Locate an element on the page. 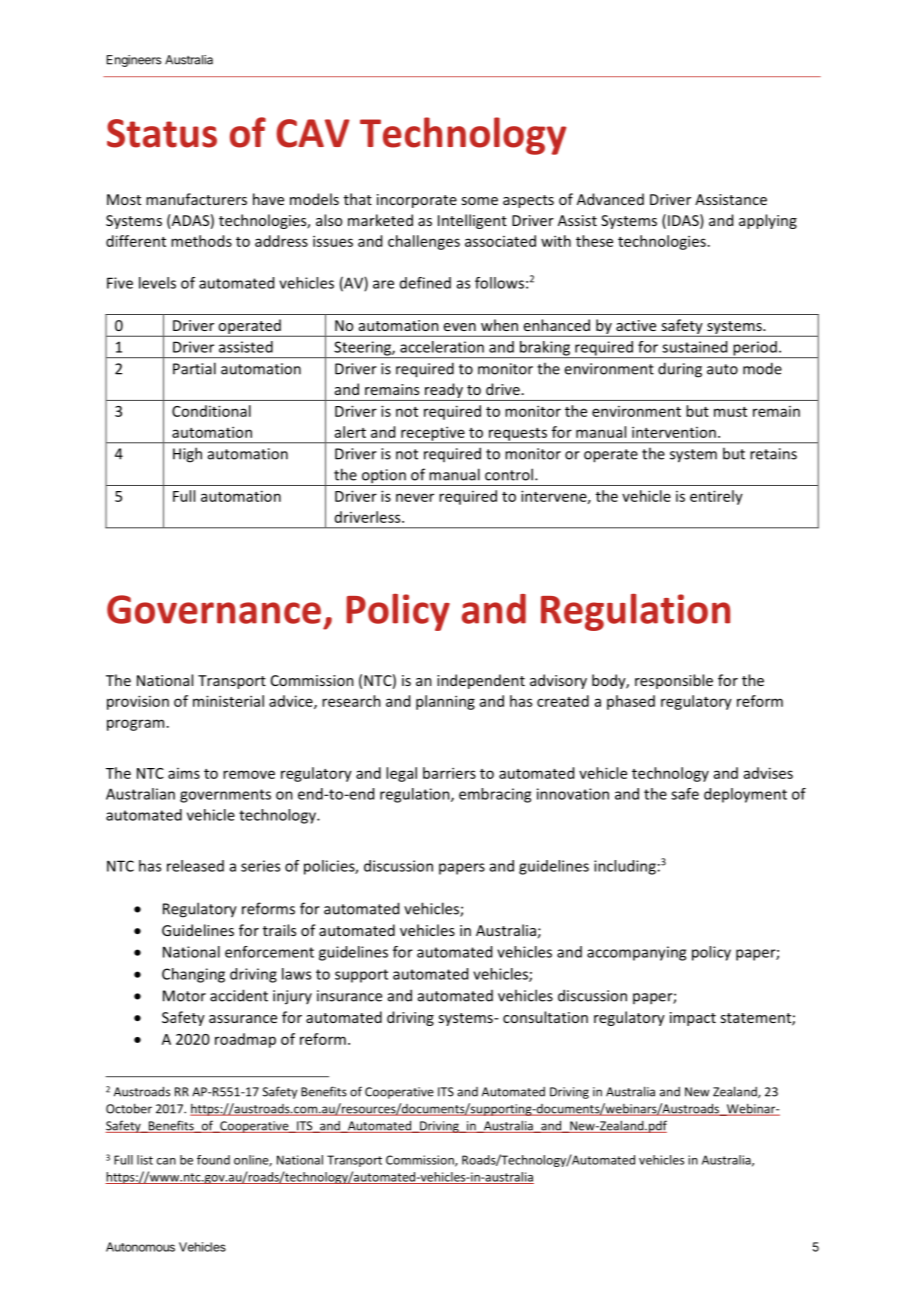 The height and width of the page is (1308, 924). acceleration is located at coordinates (442, 347).
